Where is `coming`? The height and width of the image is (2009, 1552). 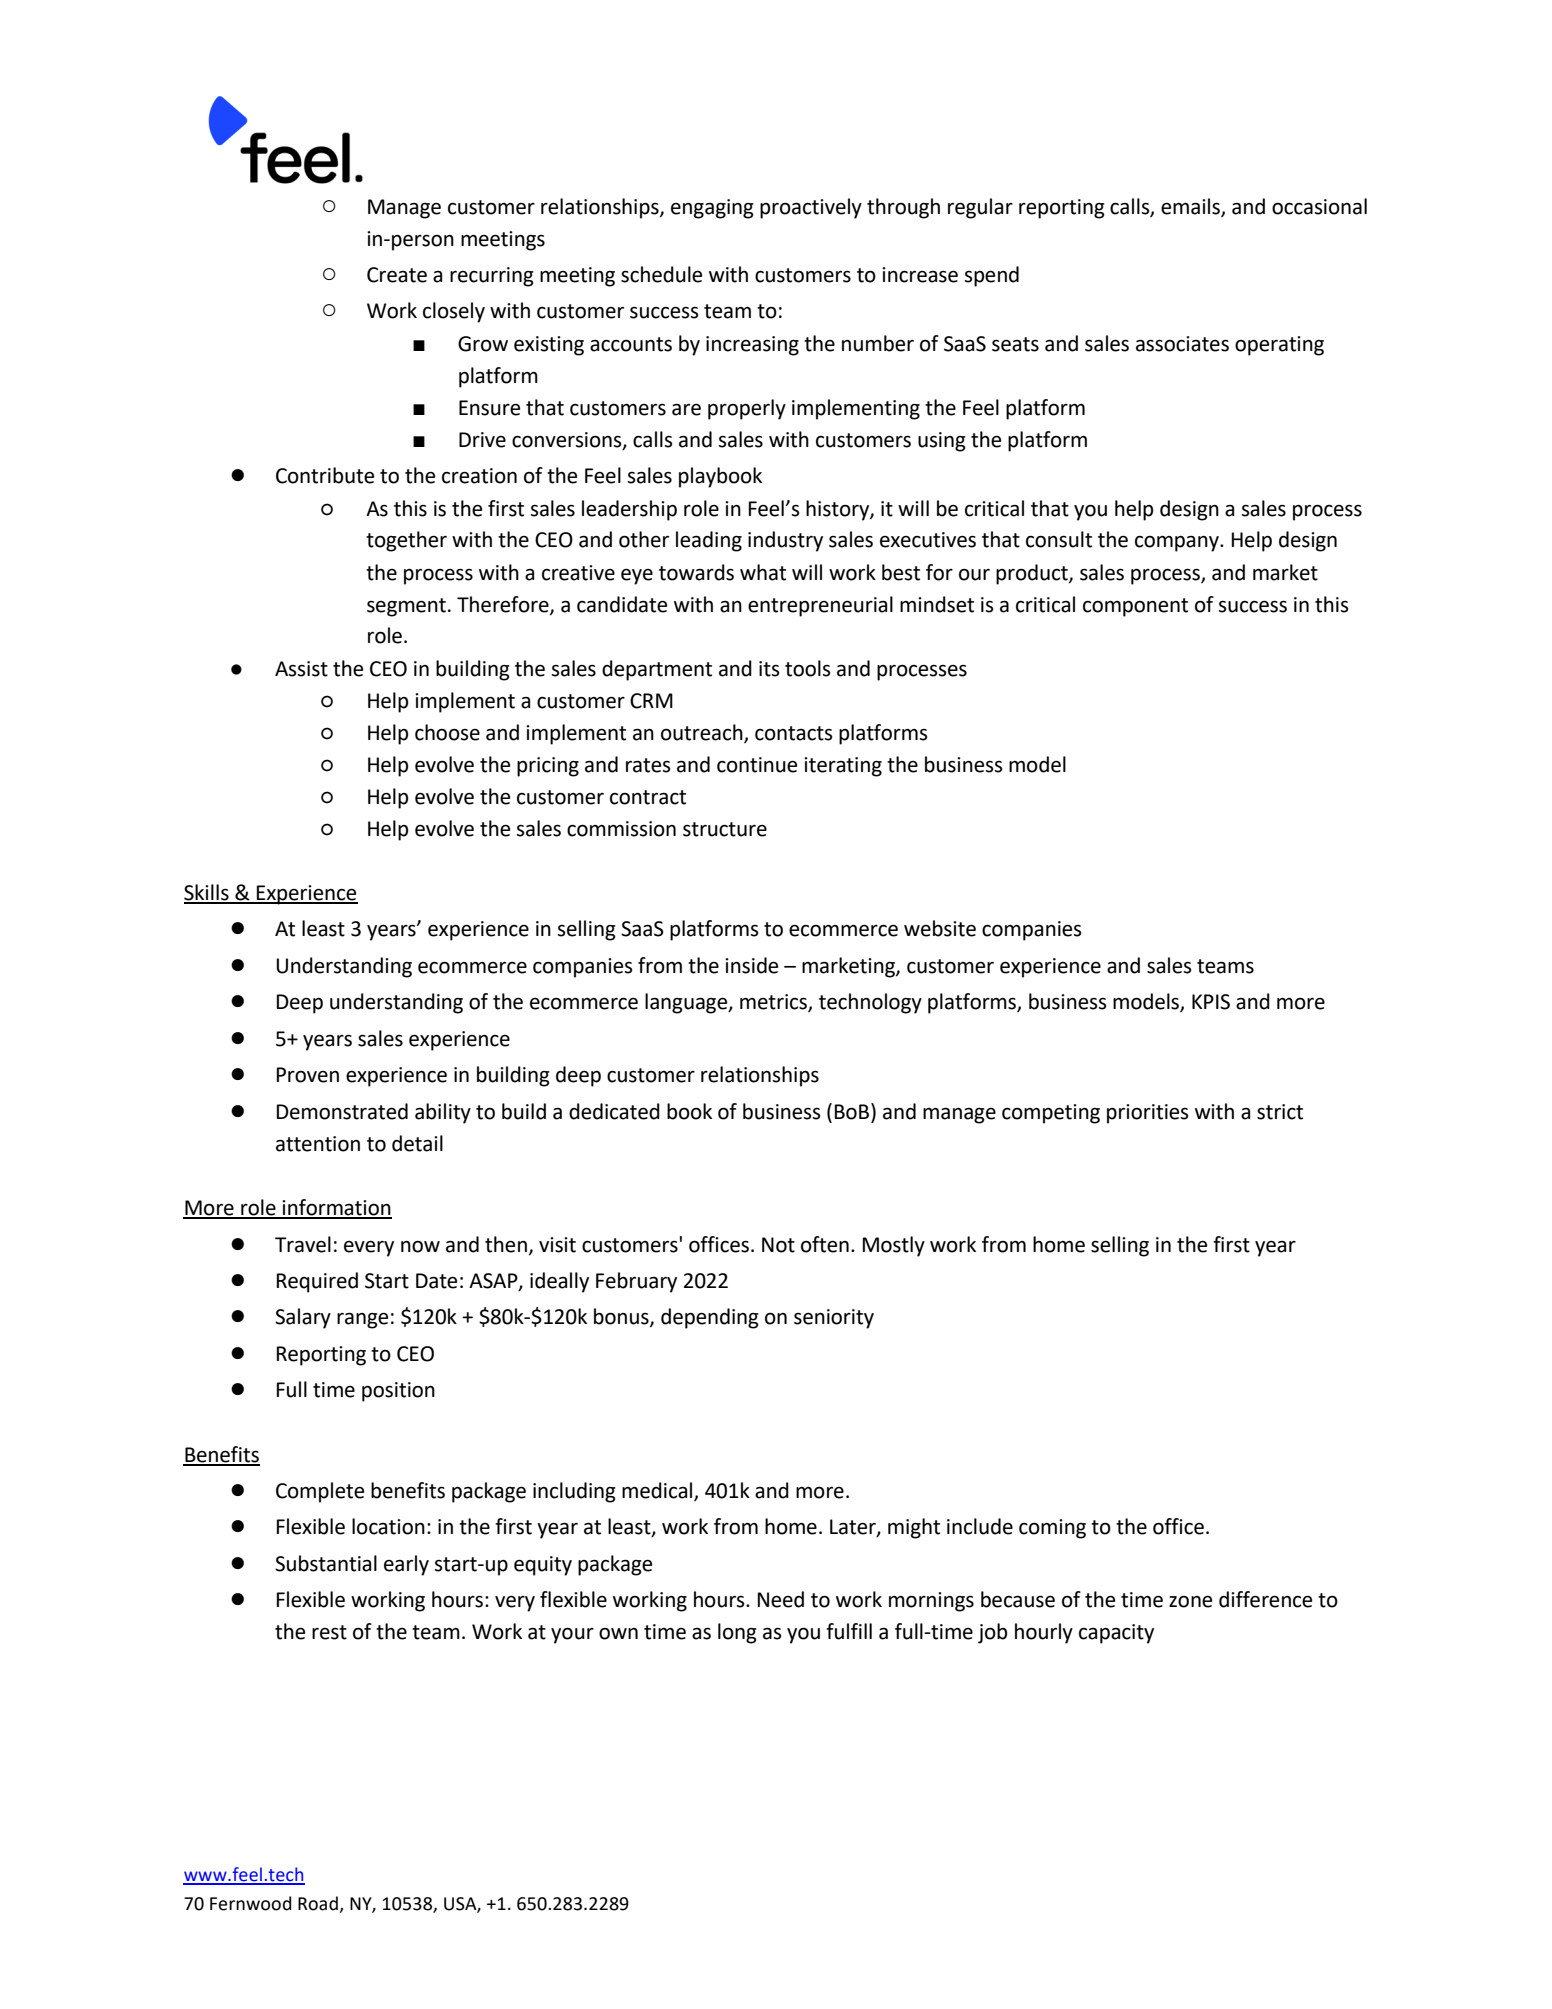 coming is located at coordinates (1052, 1529).
